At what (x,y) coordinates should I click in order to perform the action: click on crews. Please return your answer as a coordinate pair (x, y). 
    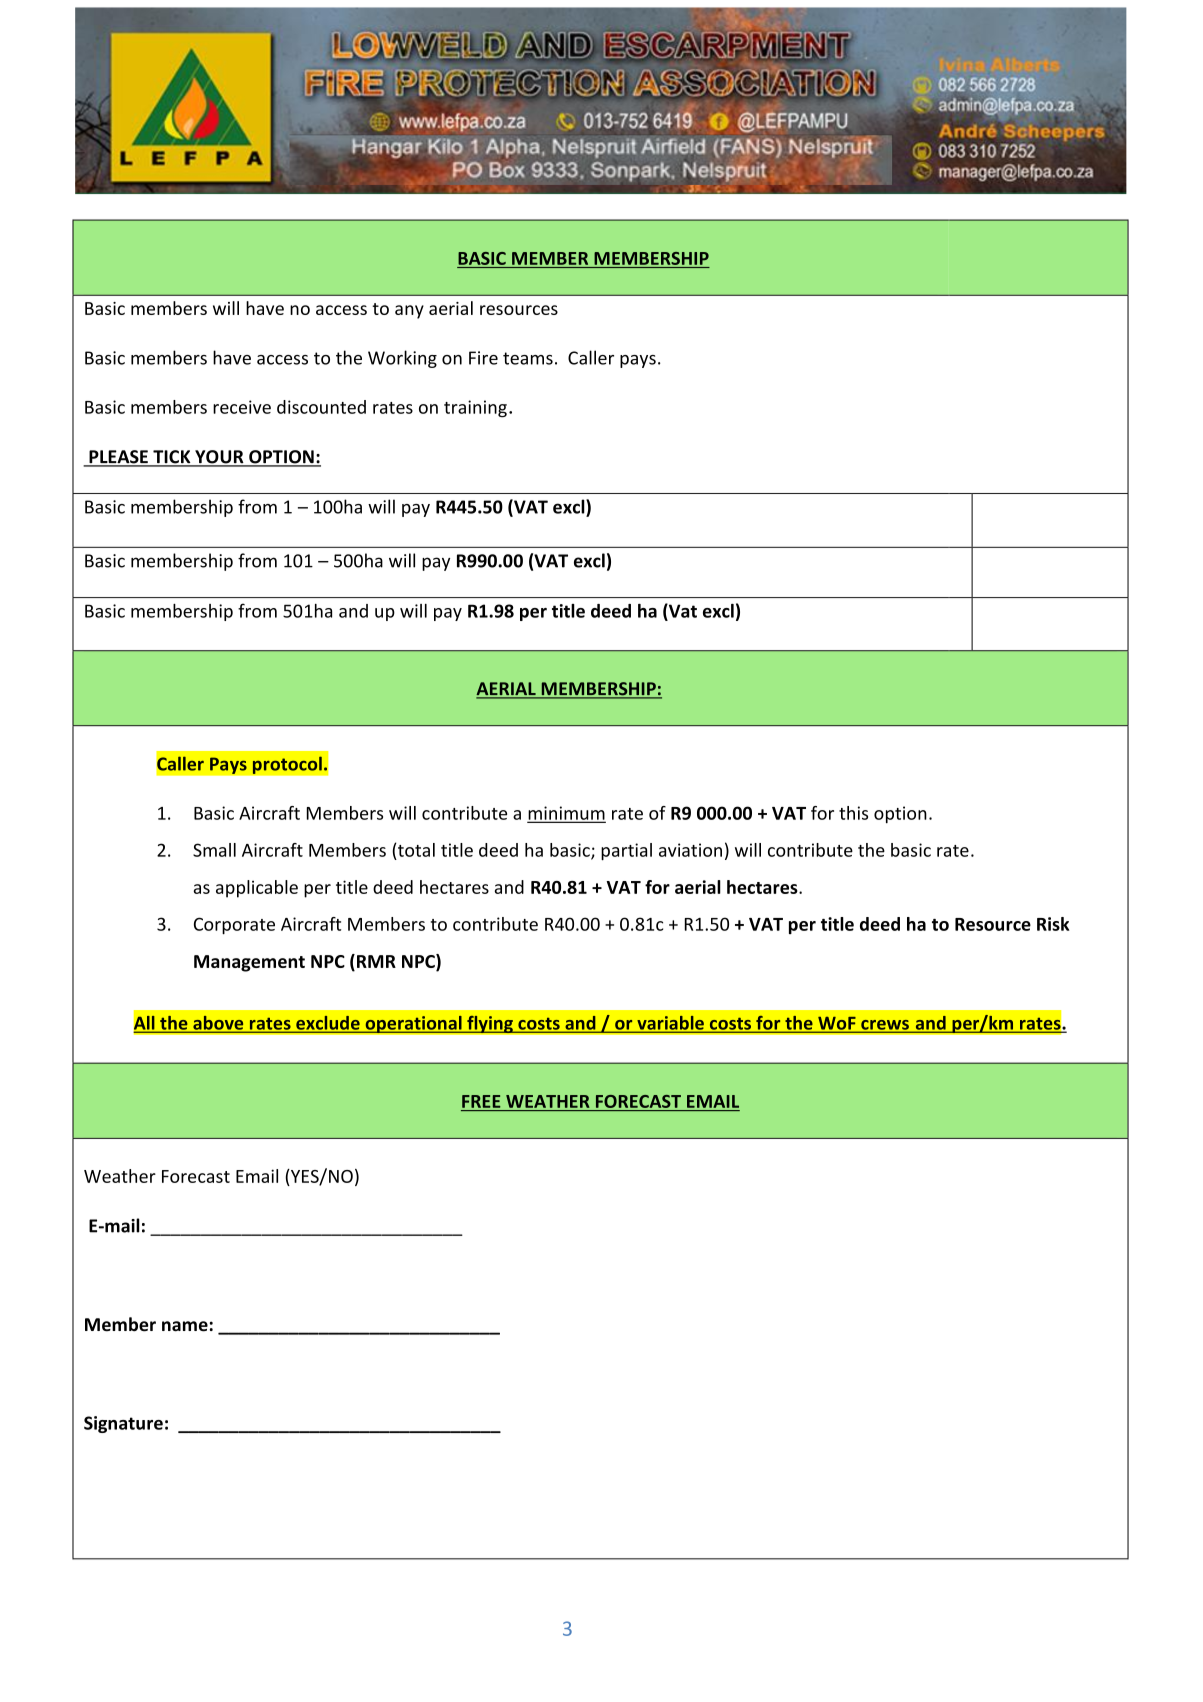
    Looking at the image, I should click on (885, 1026).
